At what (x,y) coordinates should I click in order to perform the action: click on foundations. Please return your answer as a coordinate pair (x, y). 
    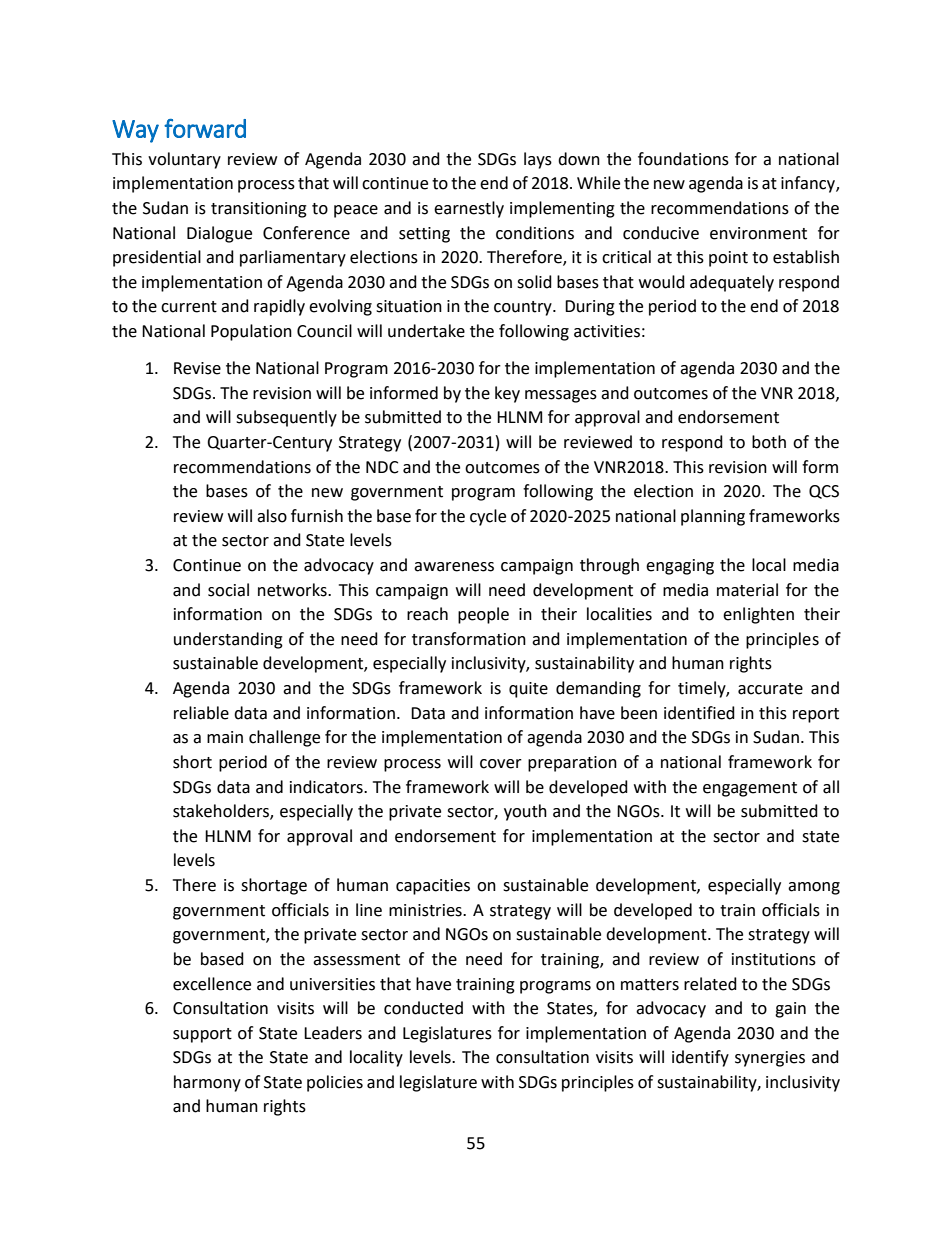
    Looking at the image, I should click on (683, 159).
